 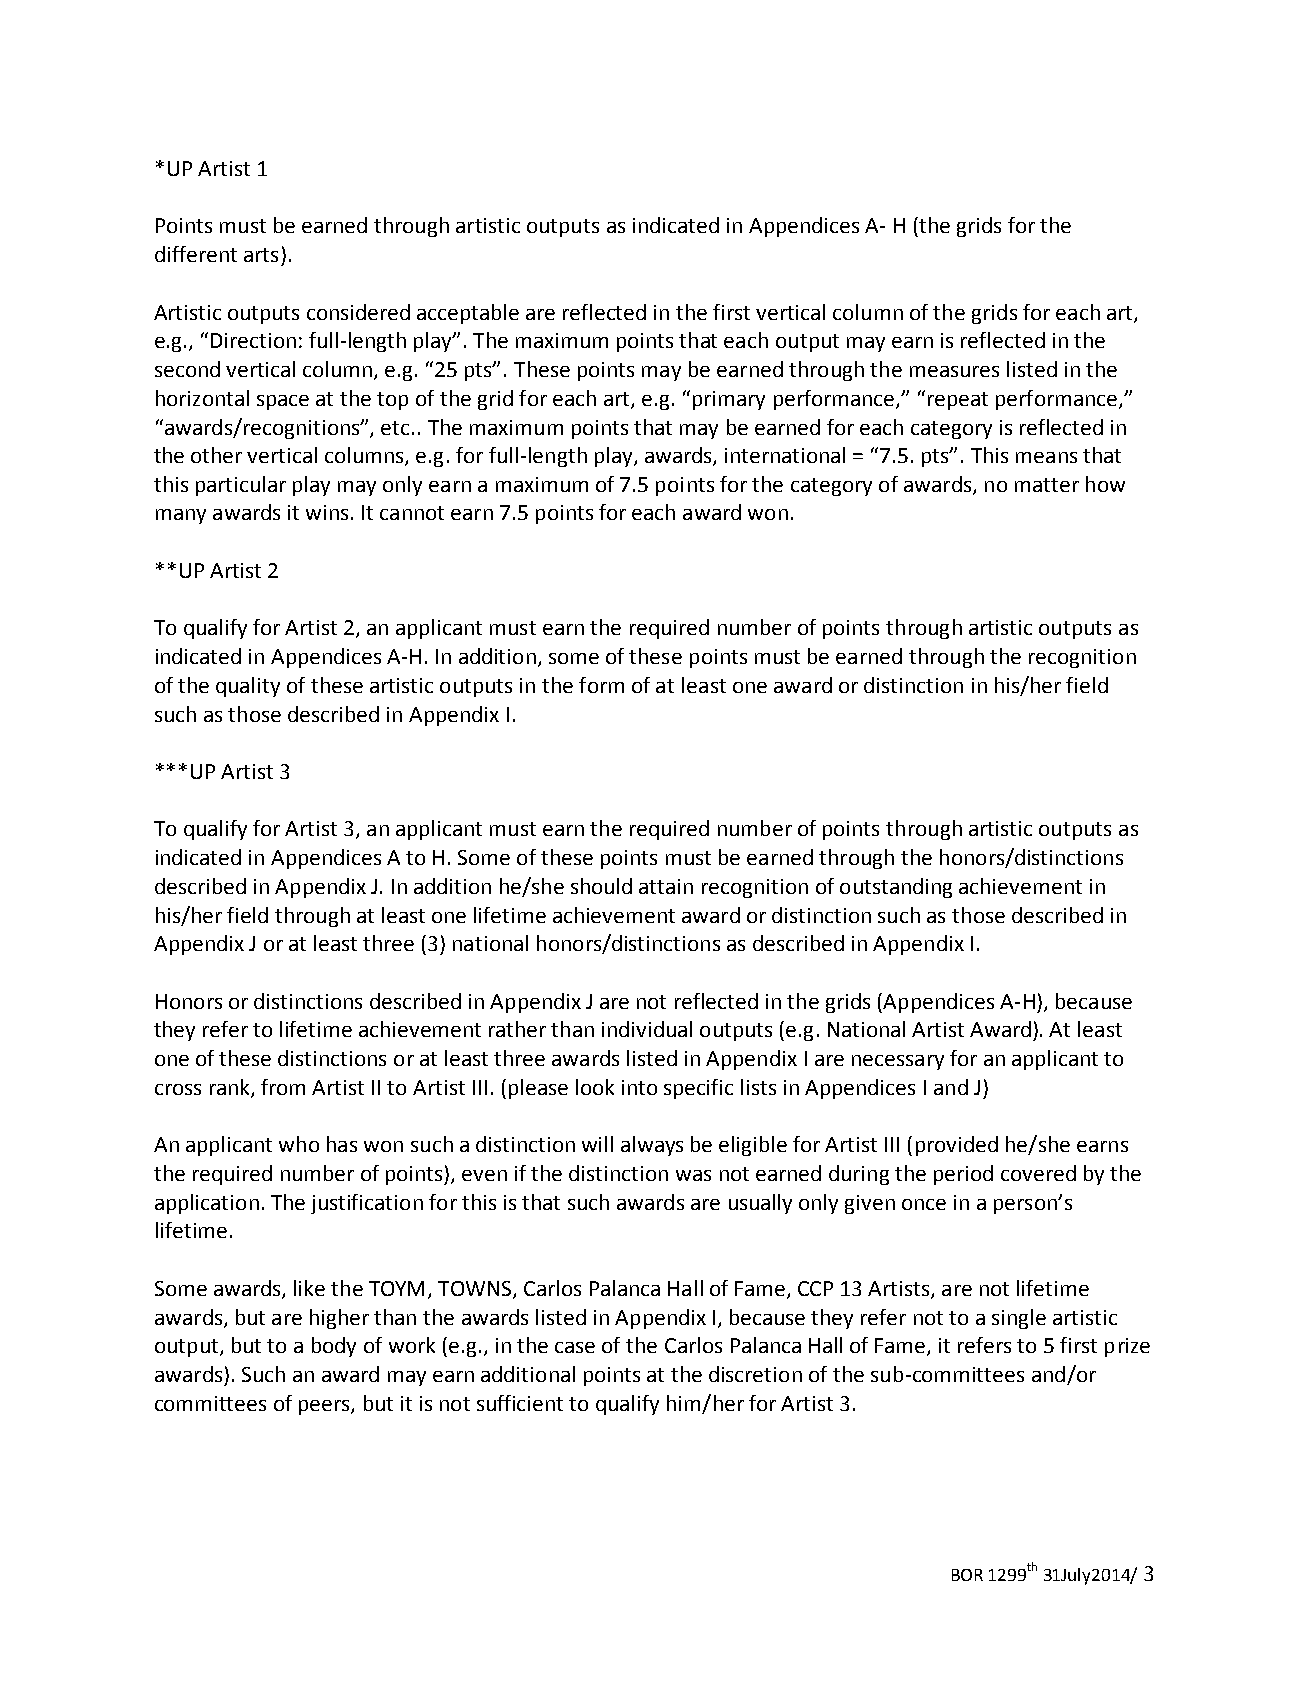 What do you see at coordinates (729, 400) in the image?
I see `primary` at bounding box center [729, 400].
